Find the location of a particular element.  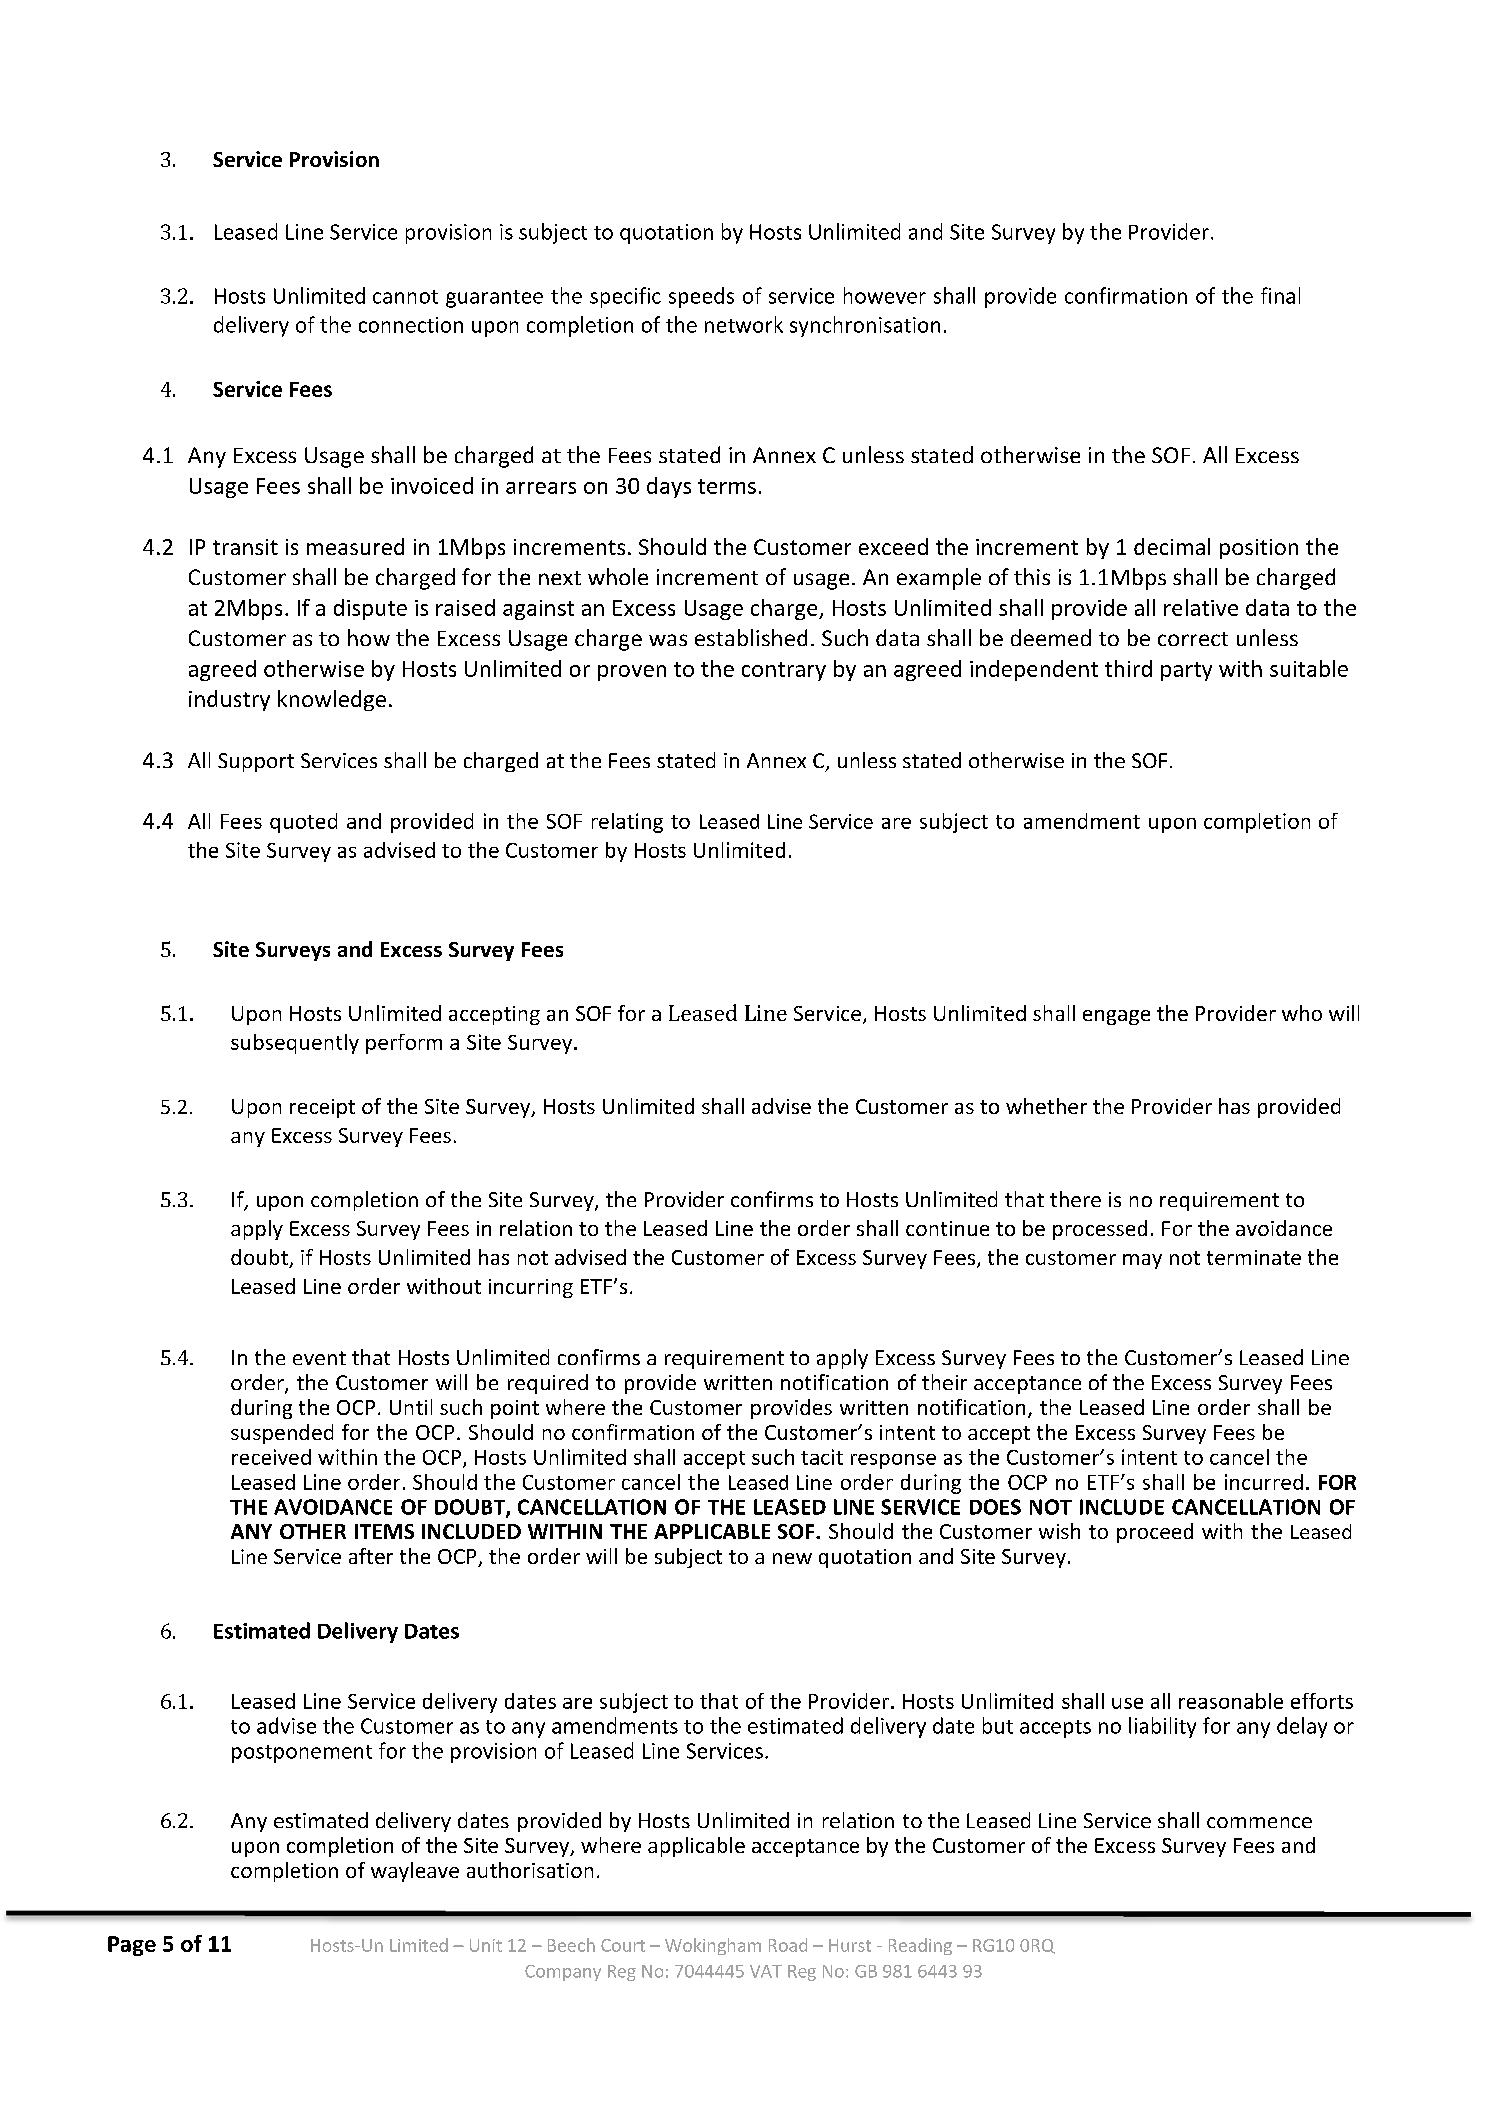

final is located at coordinates (1280, 295).
